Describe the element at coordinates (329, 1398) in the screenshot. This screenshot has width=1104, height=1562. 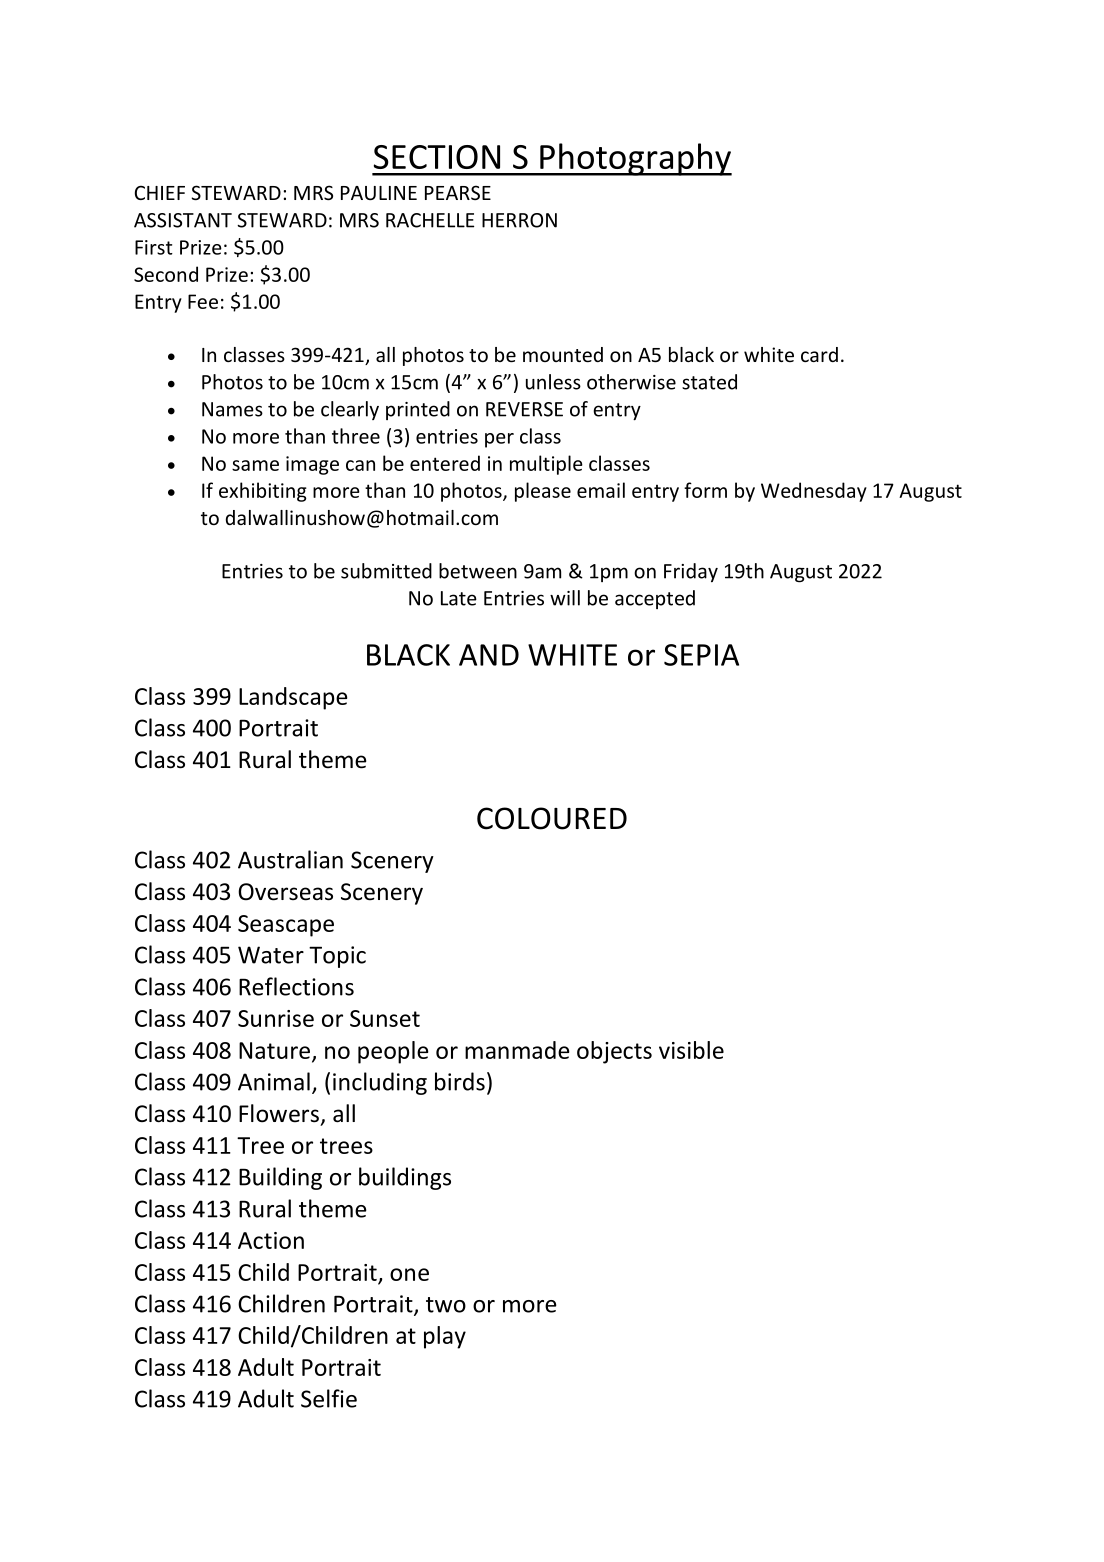
I see `Selfie` at that location.
